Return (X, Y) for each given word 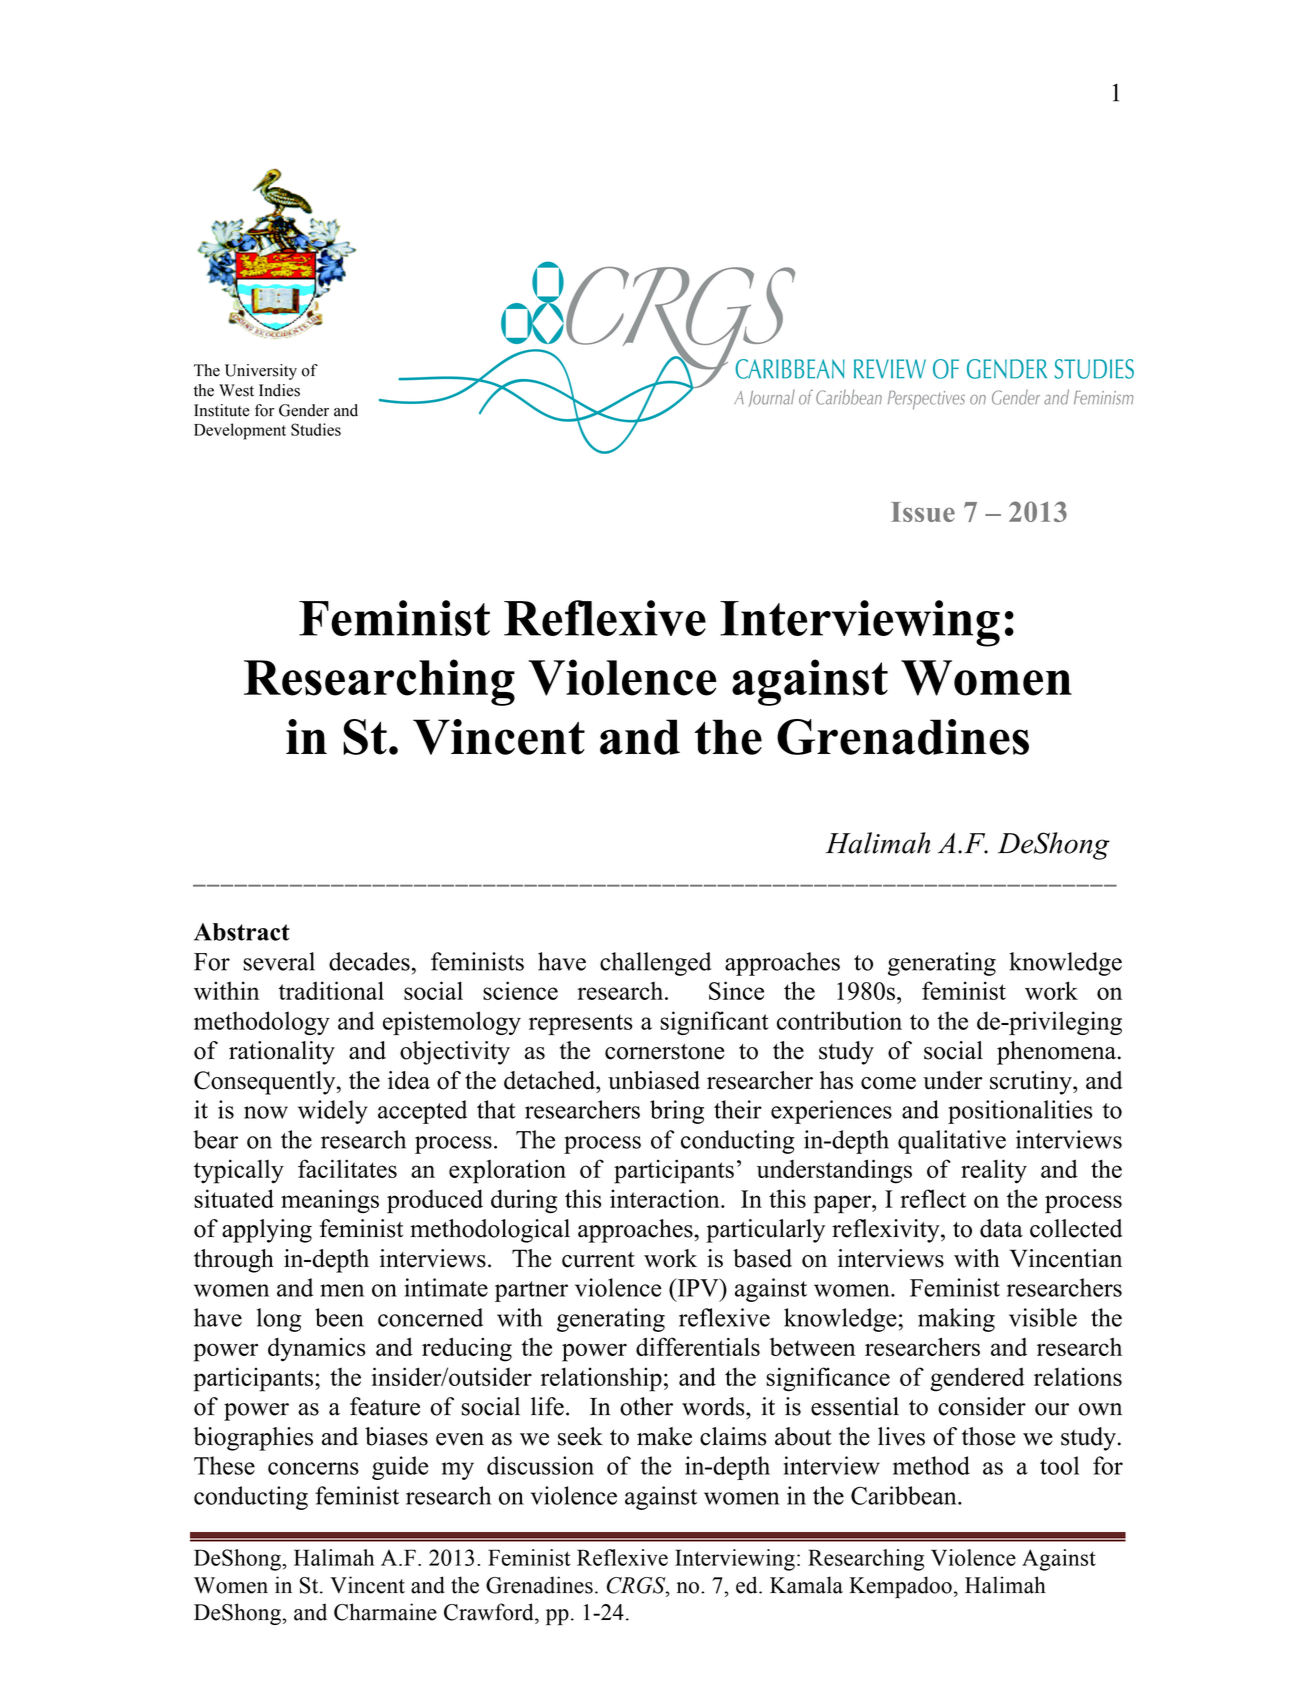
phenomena (1056, 1053)
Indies (279, 390)
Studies (316, 429)
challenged (655, 964)
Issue (923, 512)
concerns (313, 1468)
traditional (331, 990)
